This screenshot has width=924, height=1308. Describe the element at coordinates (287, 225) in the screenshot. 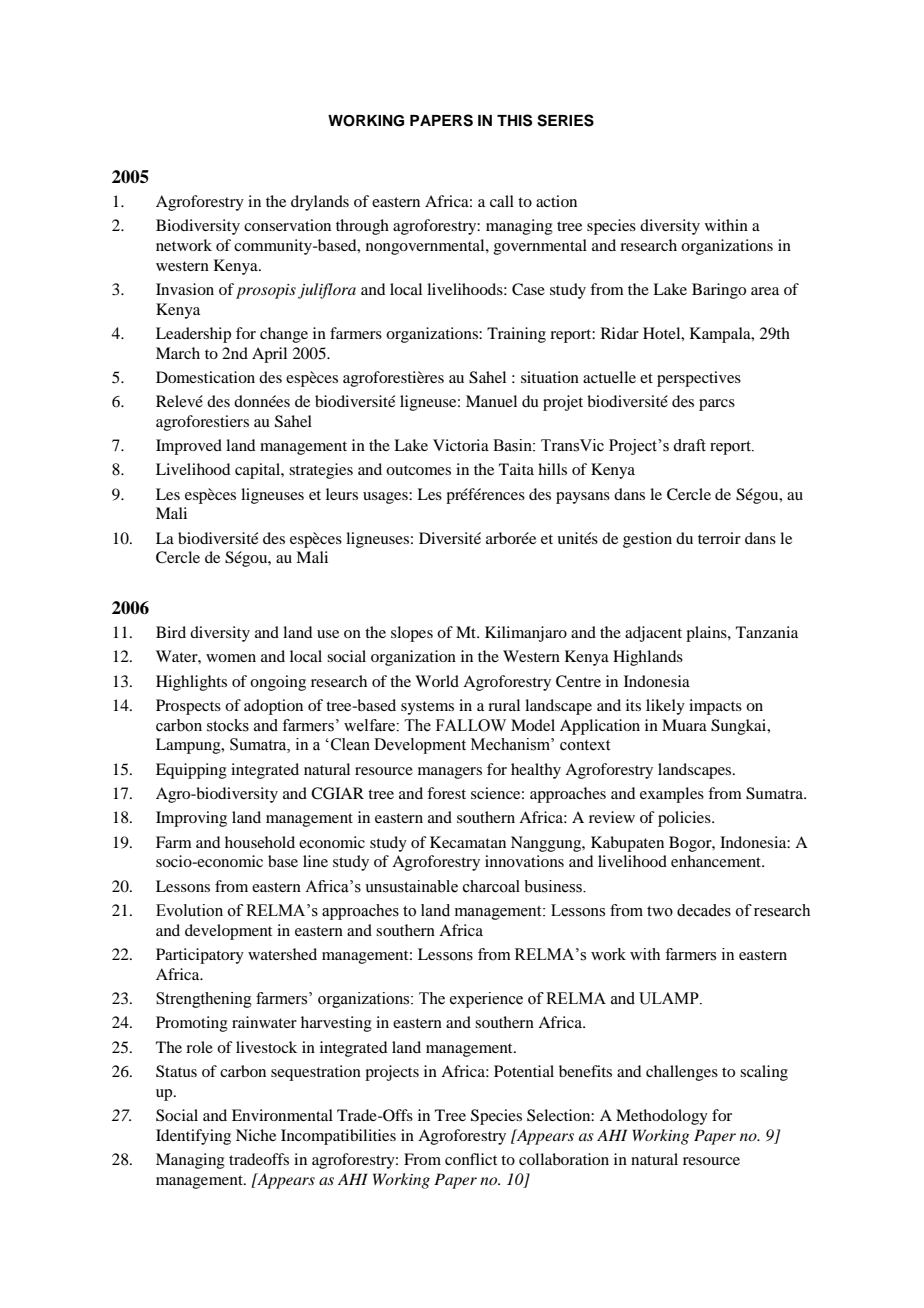

I see `conservation` at that location.
